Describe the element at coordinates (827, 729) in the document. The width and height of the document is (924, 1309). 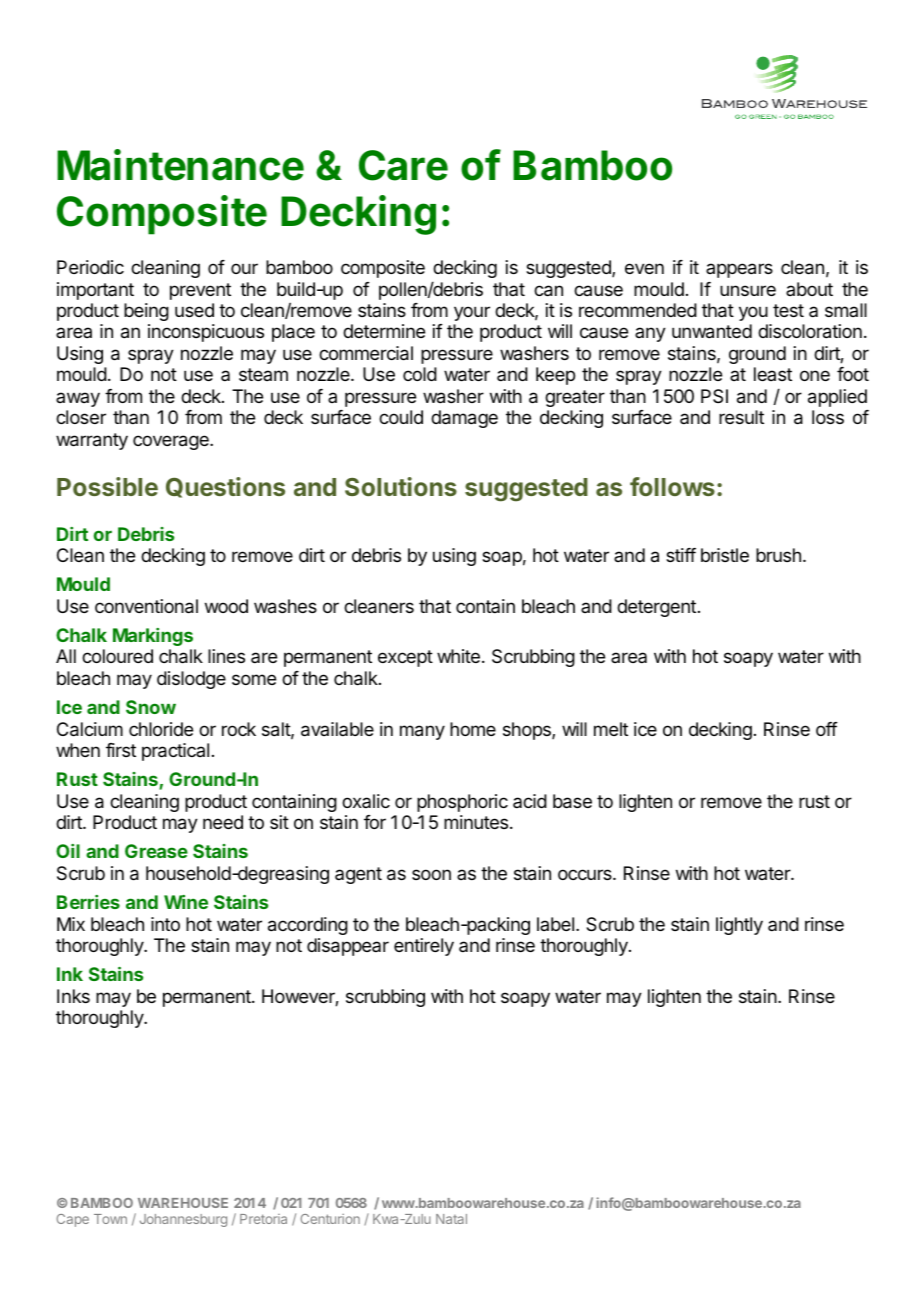
I see `off` at that location.
